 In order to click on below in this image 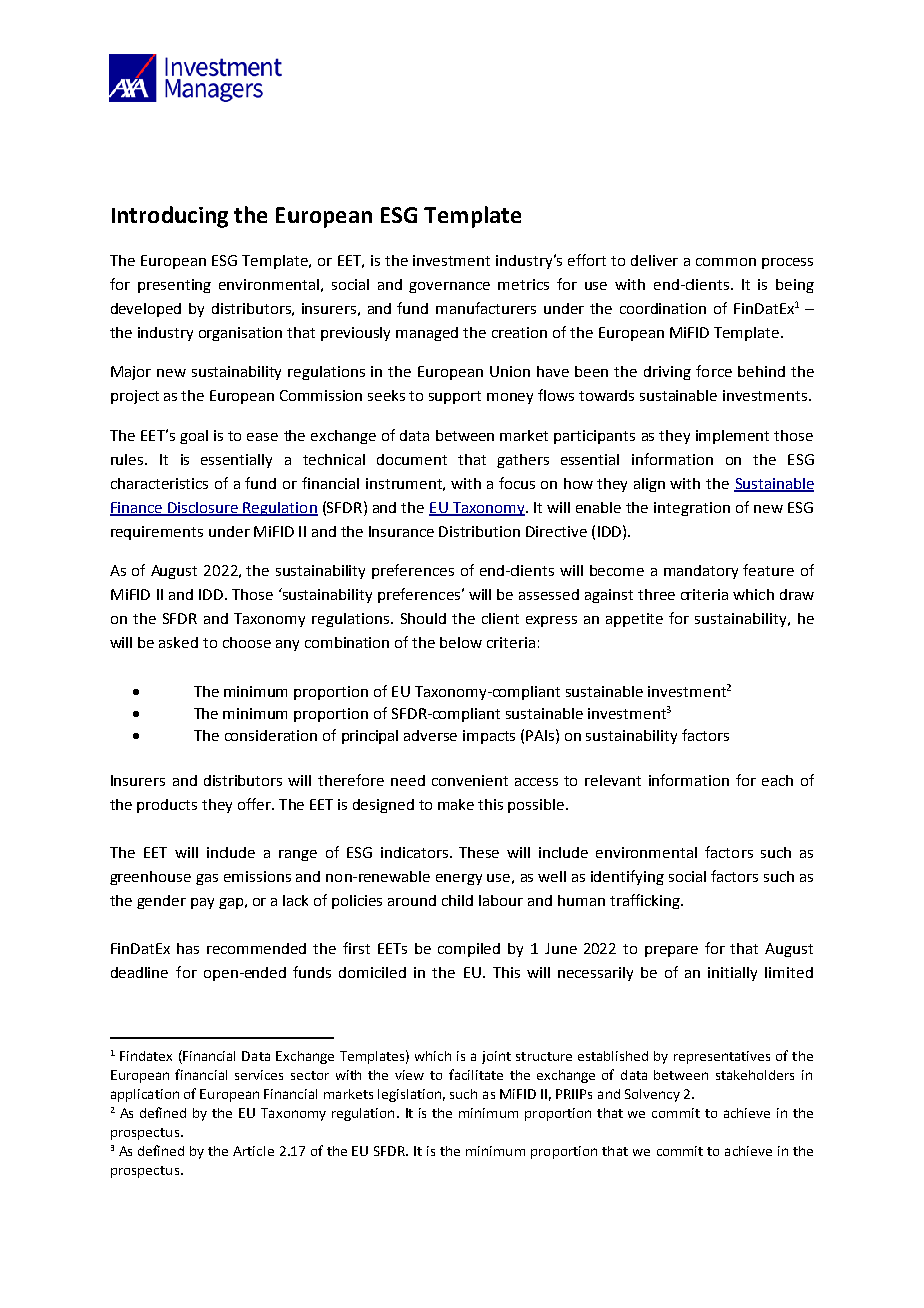, I will do `click(461, 642)`.
